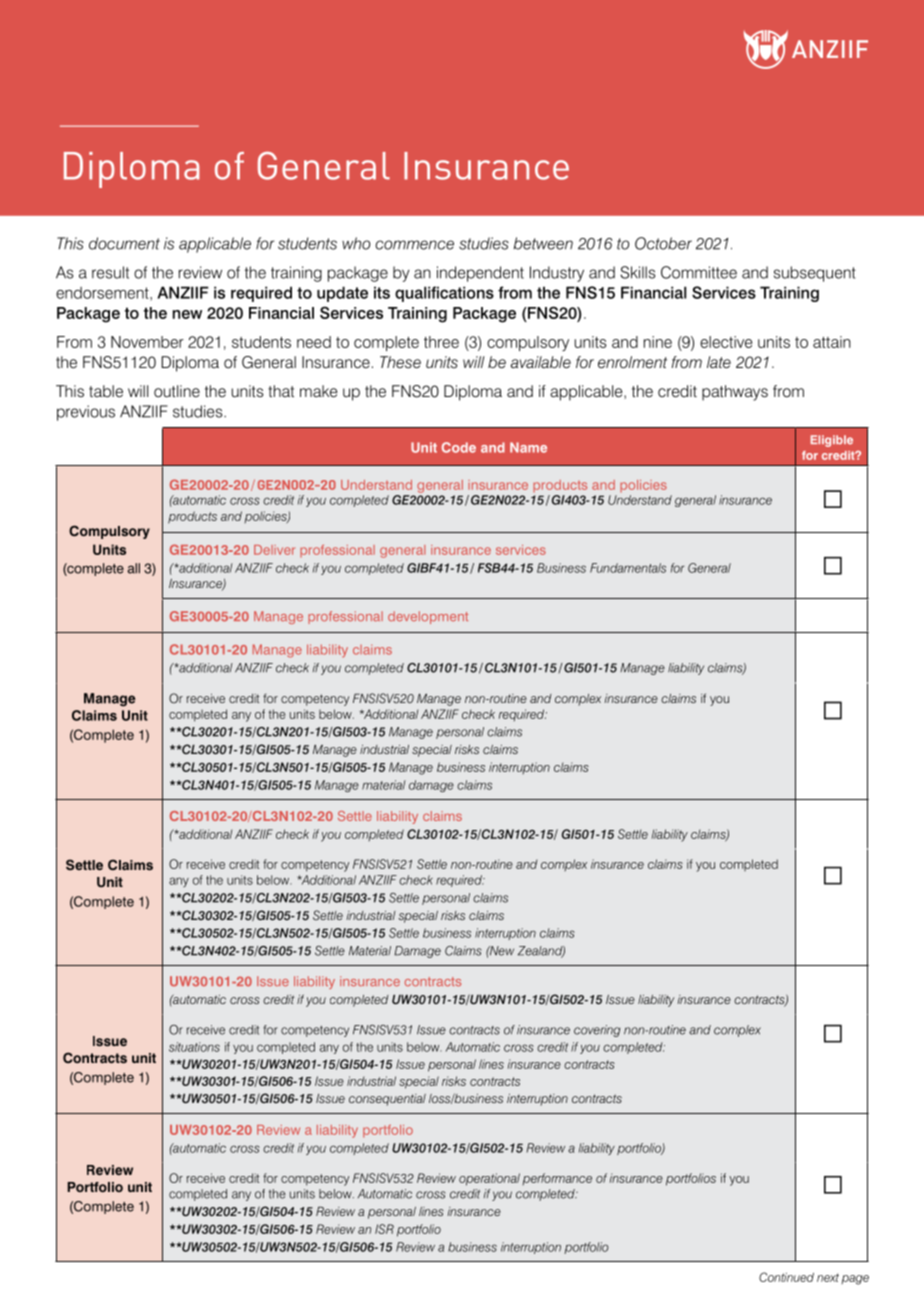 The image size is (924, 1308). Describe the element at coordinates (628, 568) in the screenshot. I see `Fundamentals` at that location.
